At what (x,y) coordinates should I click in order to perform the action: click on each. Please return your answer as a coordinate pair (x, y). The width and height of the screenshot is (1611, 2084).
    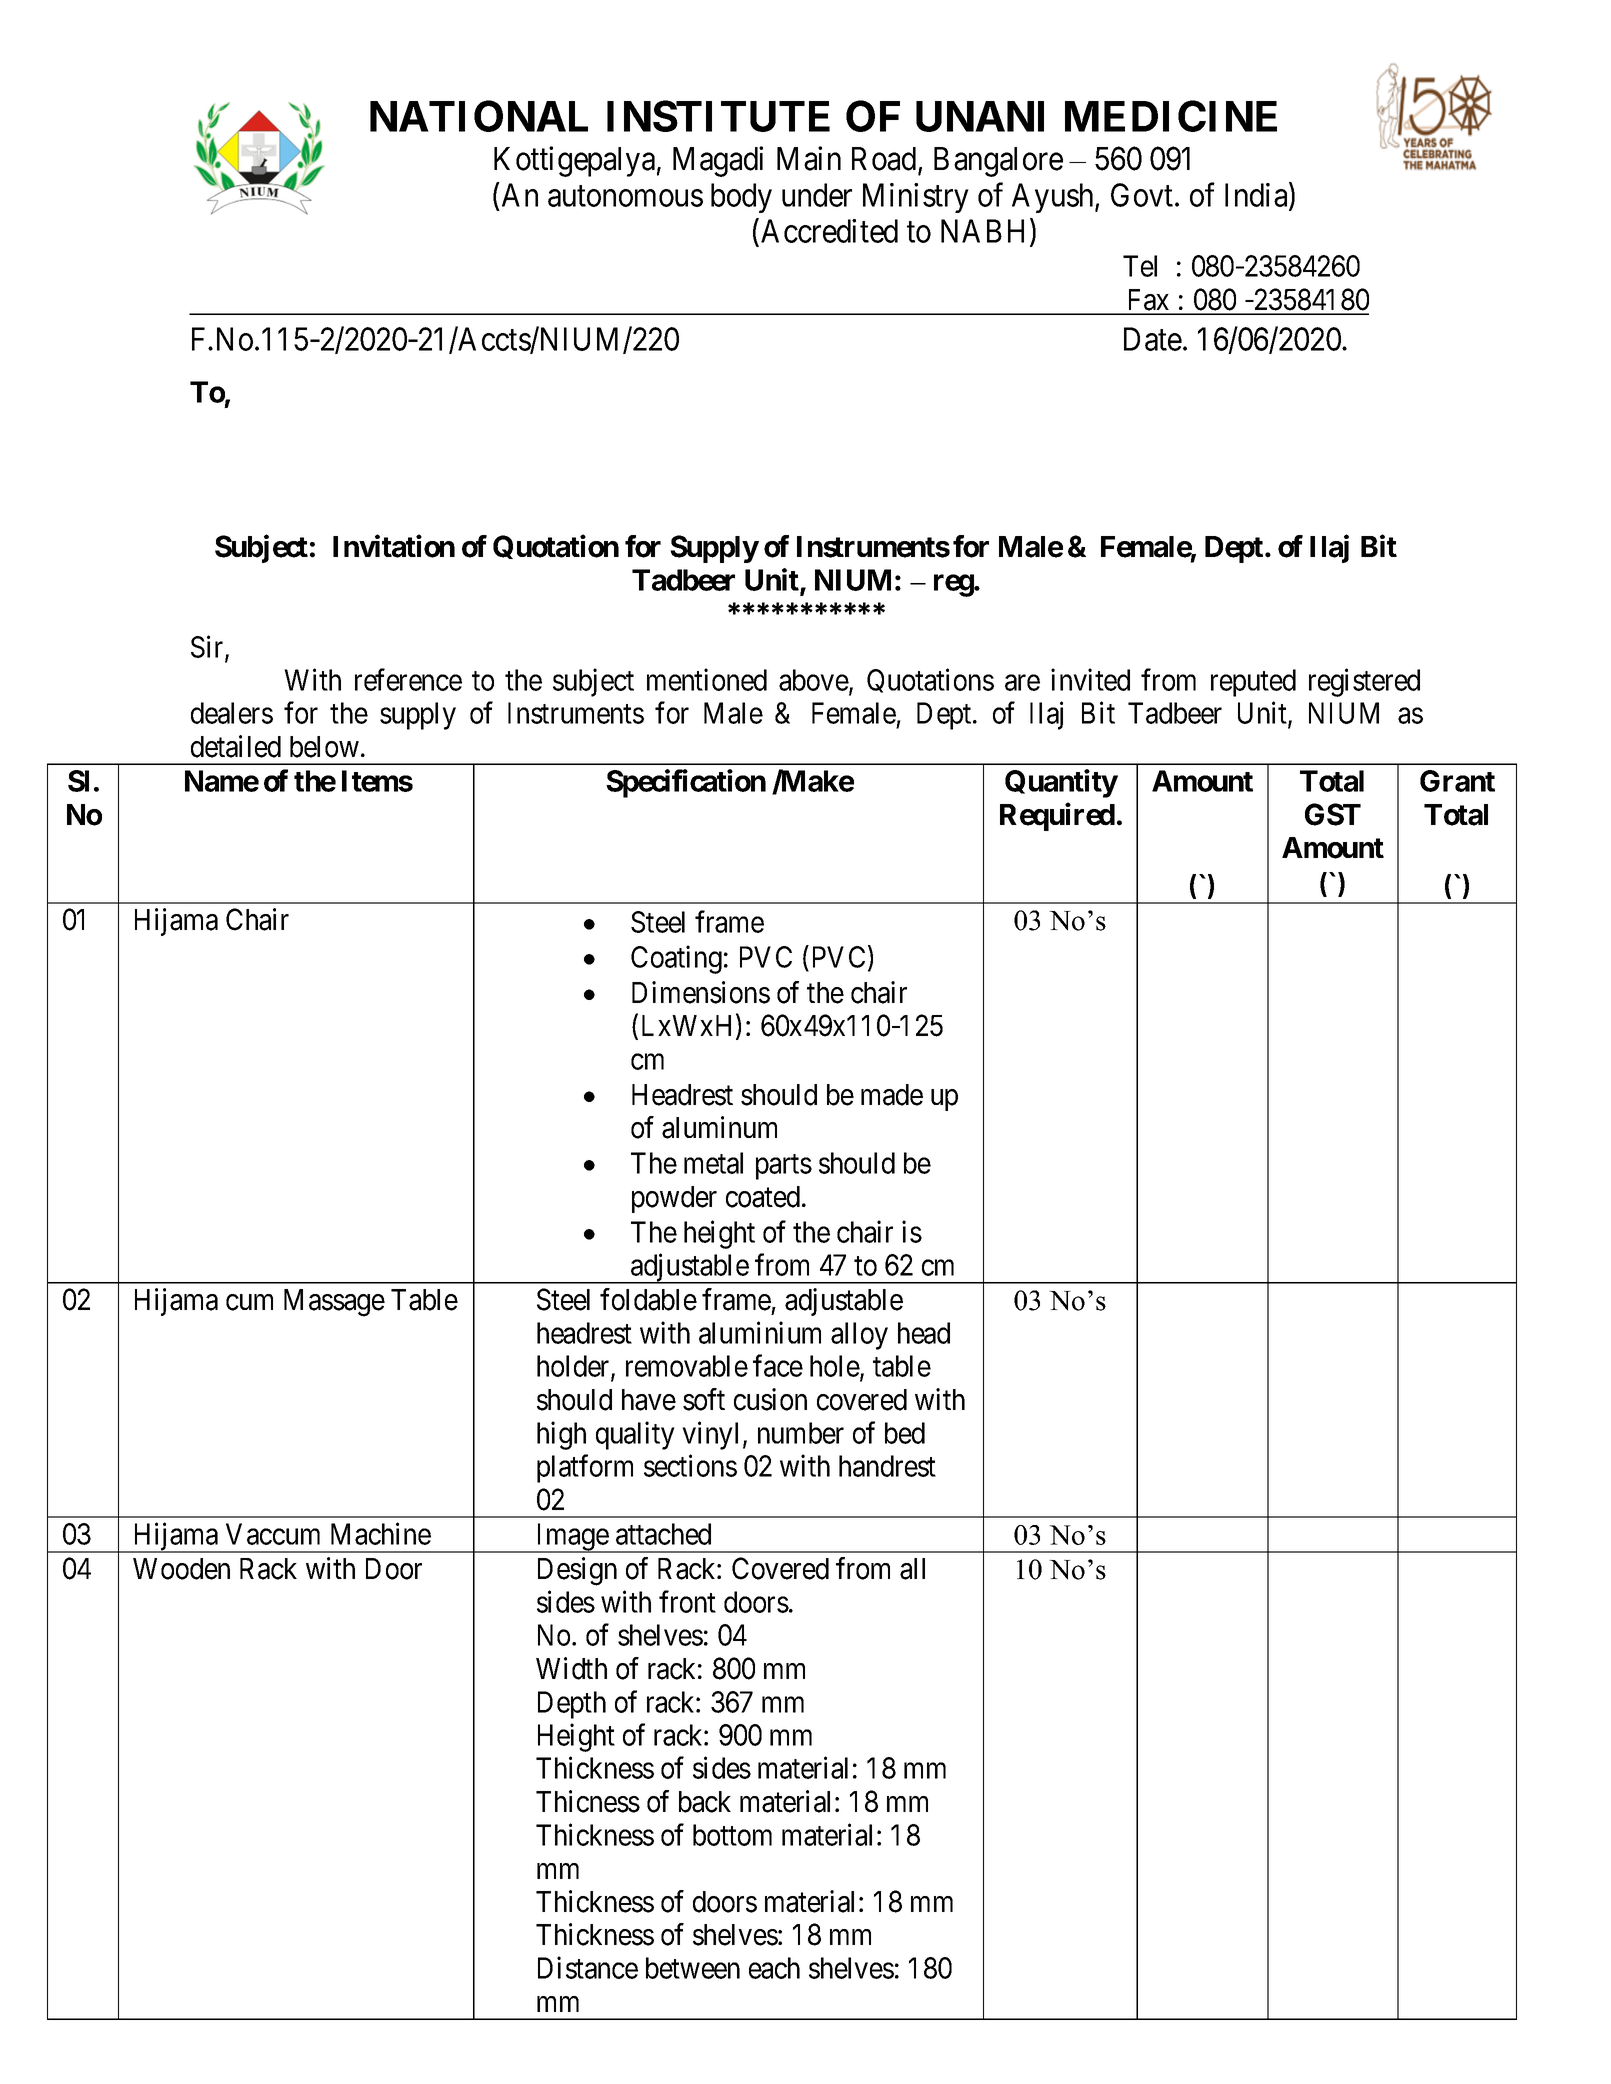
    Looking at the image, I should click on (774, 1968).
